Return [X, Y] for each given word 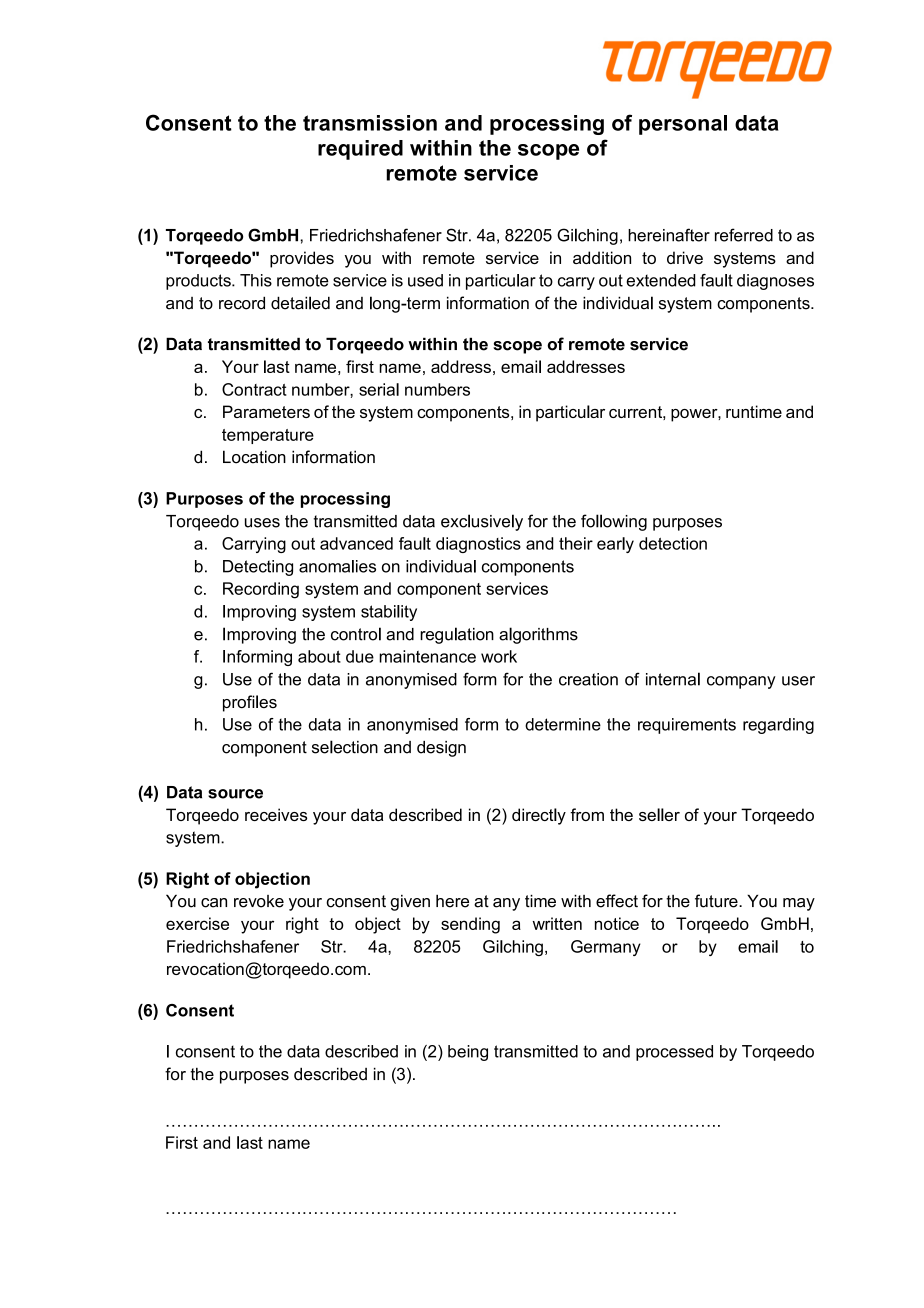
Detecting [258, 568]
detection [673, 543]
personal [683, 125]
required [360, 150]
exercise [197, 923]
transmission [370, 123]
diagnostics [478, 545]
